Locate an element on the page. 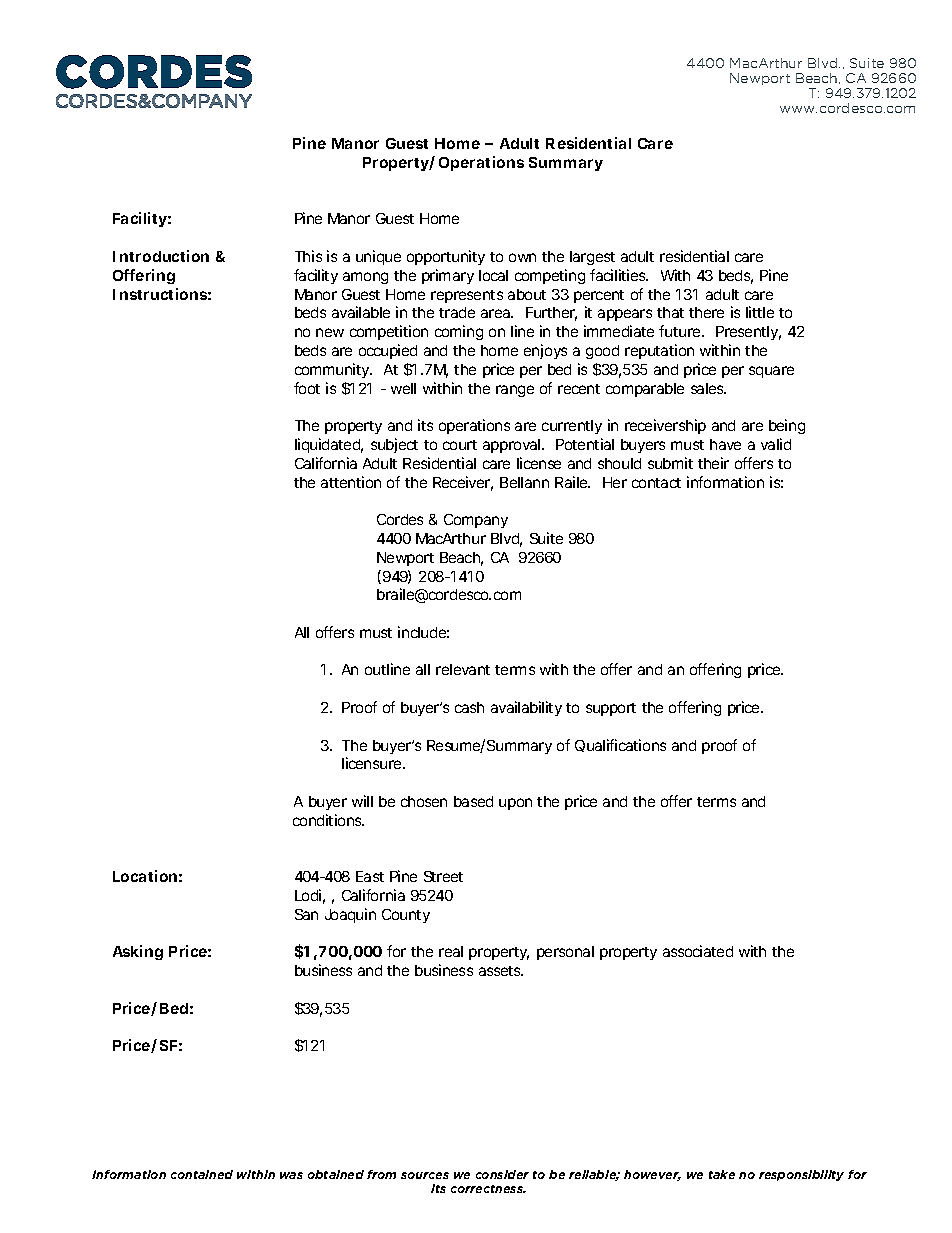  licensure is located at coordinates (373, 763).
